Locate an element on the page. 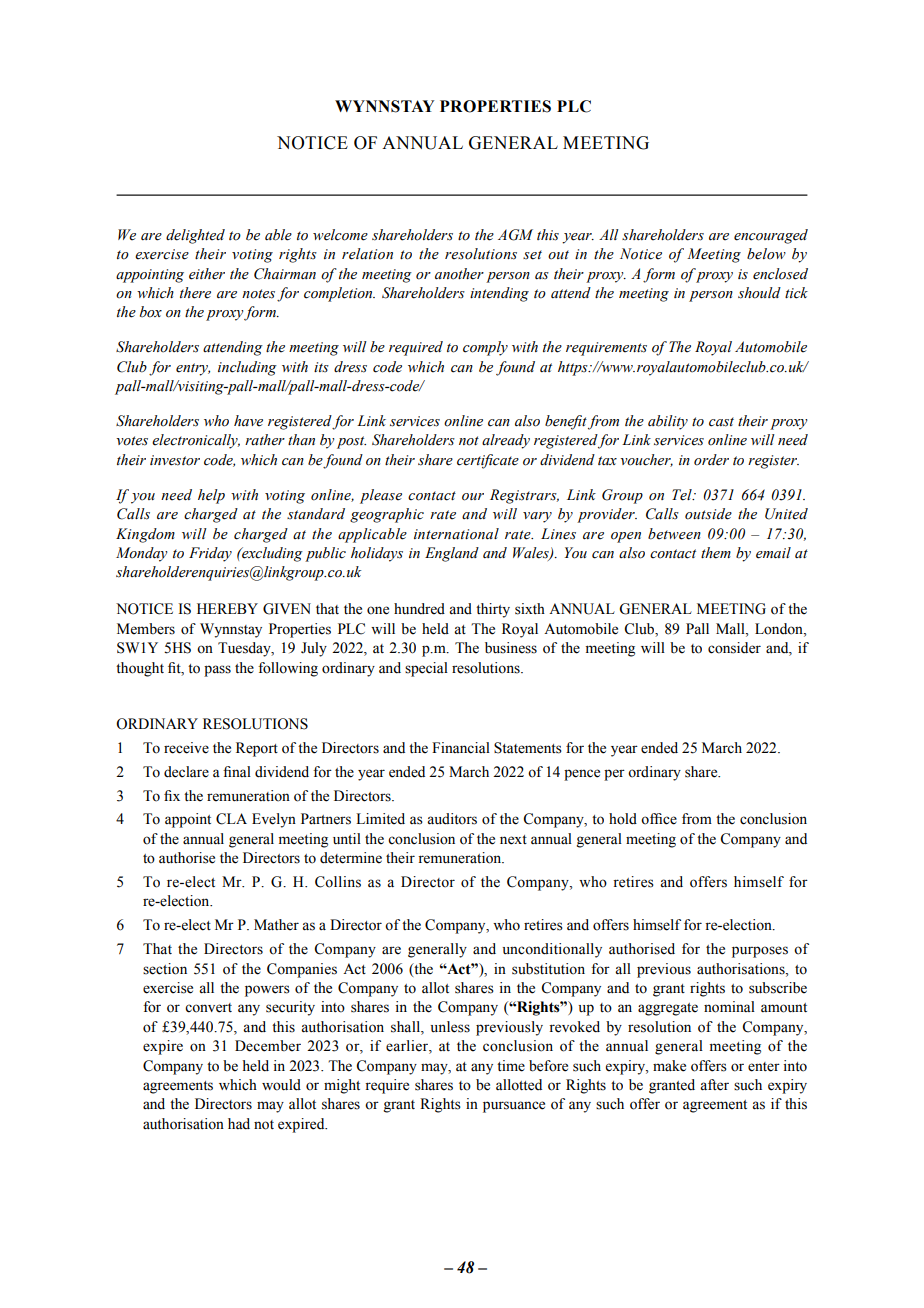  consider is located at coordinates (734, 648).
